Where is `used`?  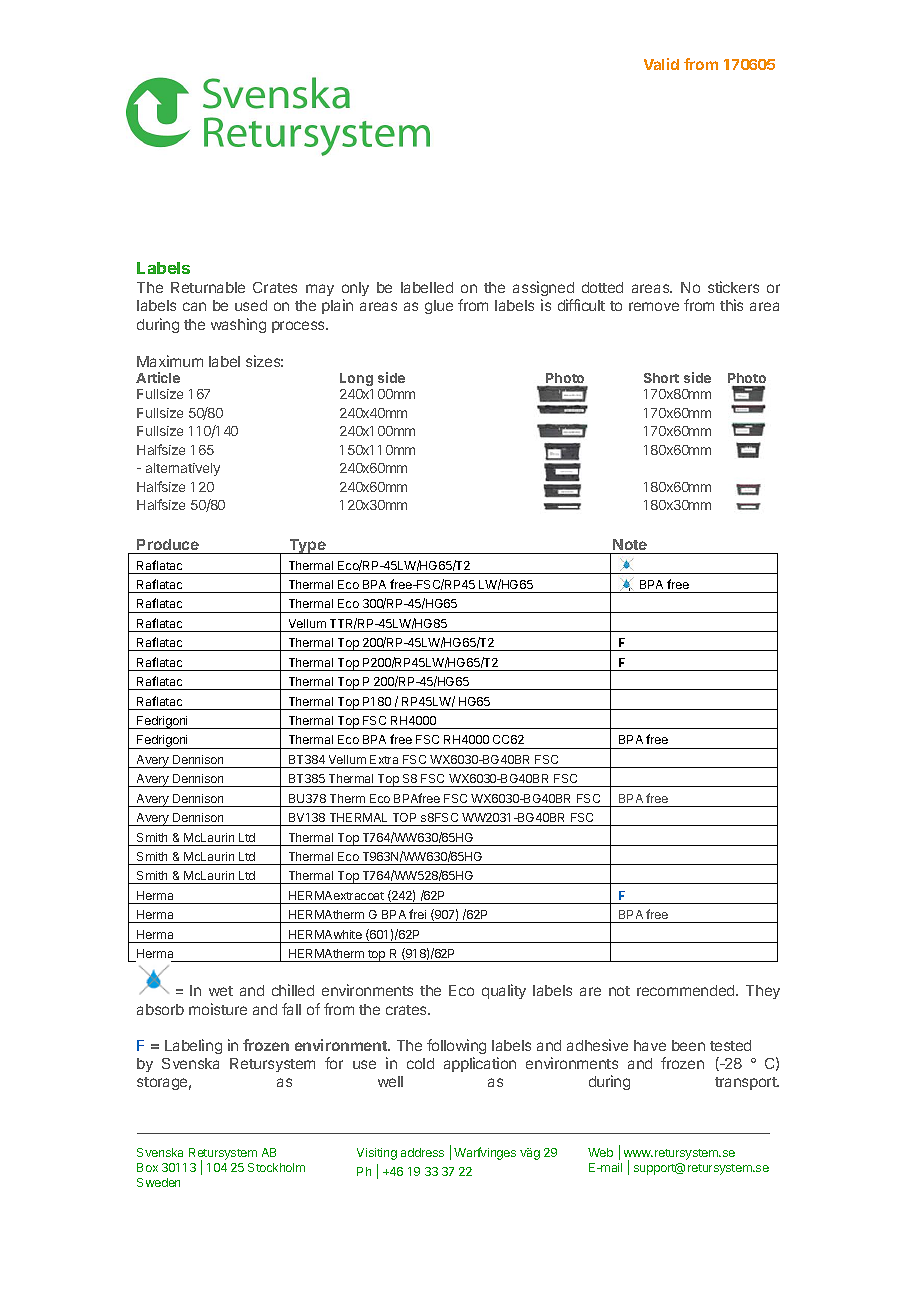
used is located at coordinates (251, 305).
